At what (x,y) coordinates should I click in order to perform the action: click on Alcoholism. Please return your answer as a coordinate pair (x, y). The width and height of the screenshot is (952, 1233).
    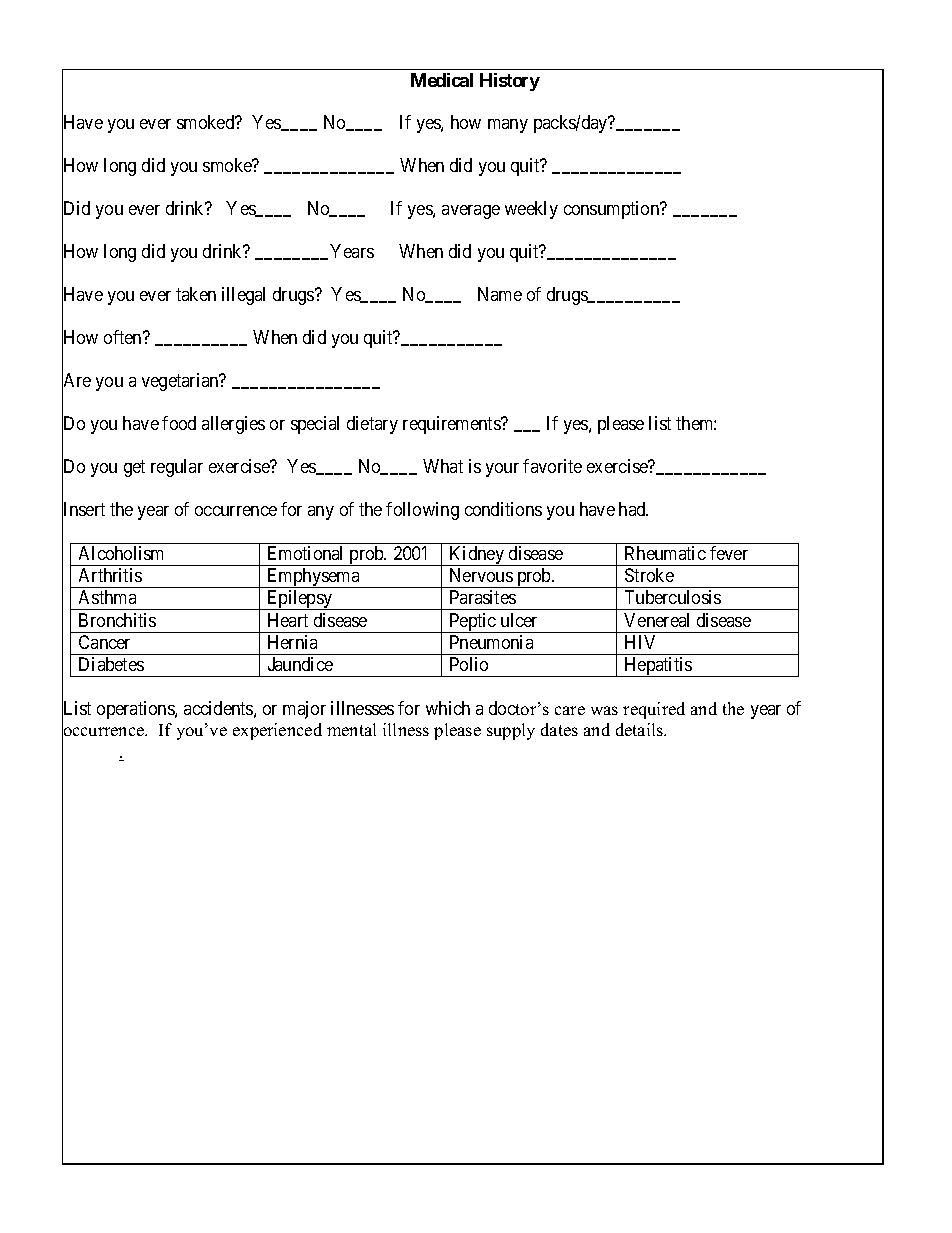
    Looking at the image, I should click on (121, 553).
